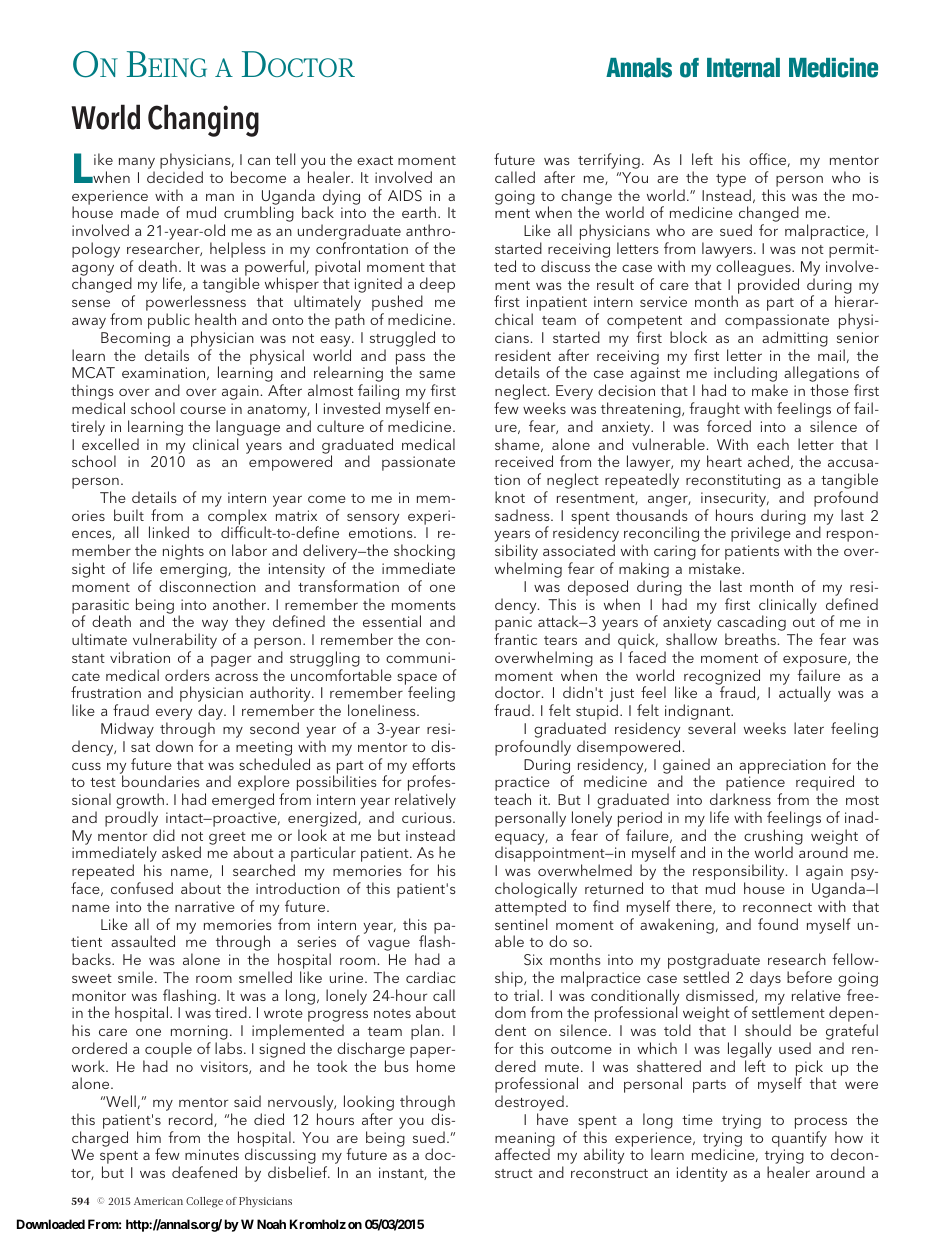  Describe the element at coordinates (731, 180) in the screenshot. I see `type` at that location.
